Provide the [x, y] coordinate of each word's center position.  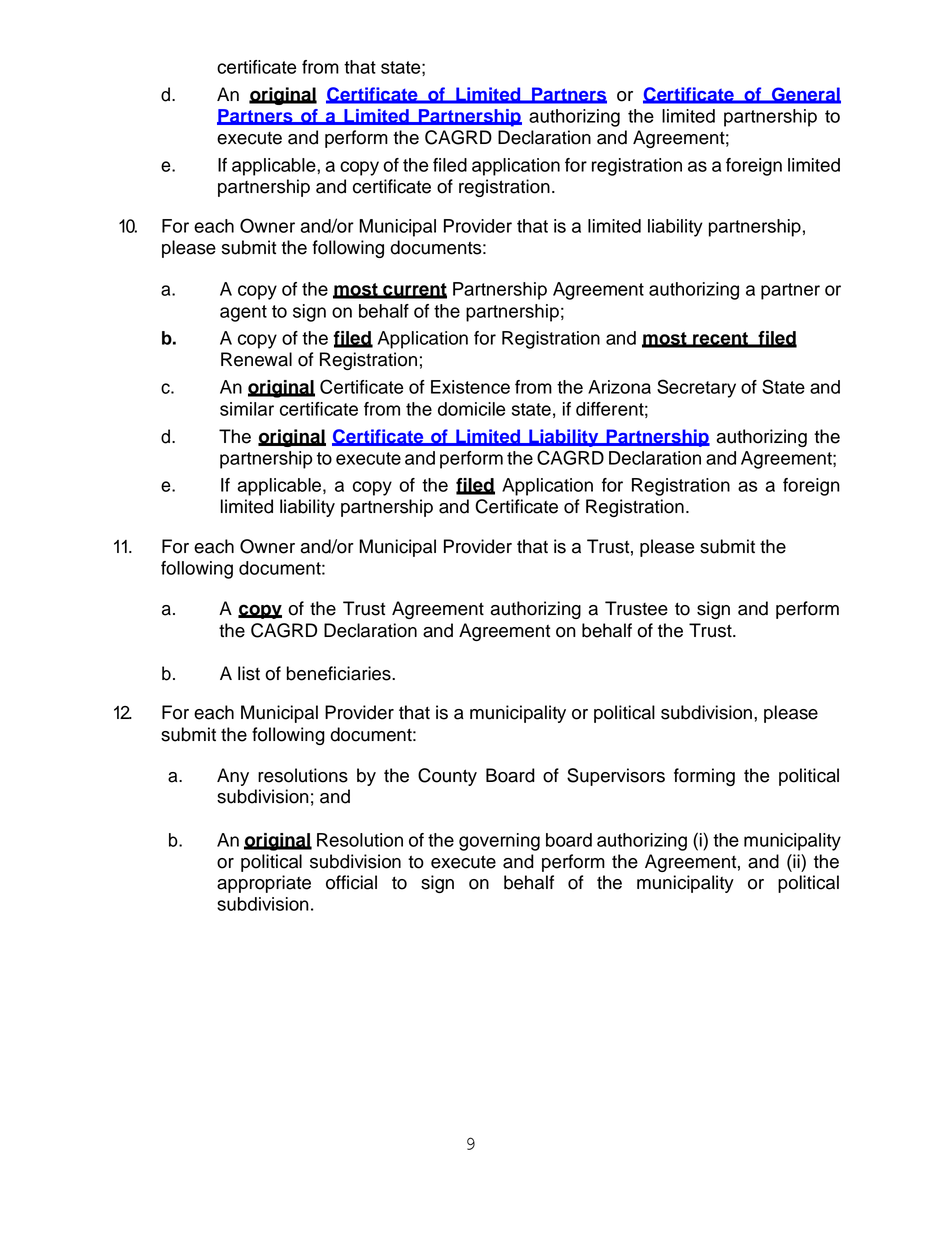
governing [499, 842]
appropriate [264, 884]
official [351, 882]
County [447, 777]
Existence [470, 387]
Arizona [619, 387]
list [249, 673]
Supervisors [616, 777]
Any [233, 777]
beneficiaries [340, 673]
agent [243, 313]
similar [247, 409]
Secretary [696, 388]
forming [704, 777]
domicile [471, 409]
